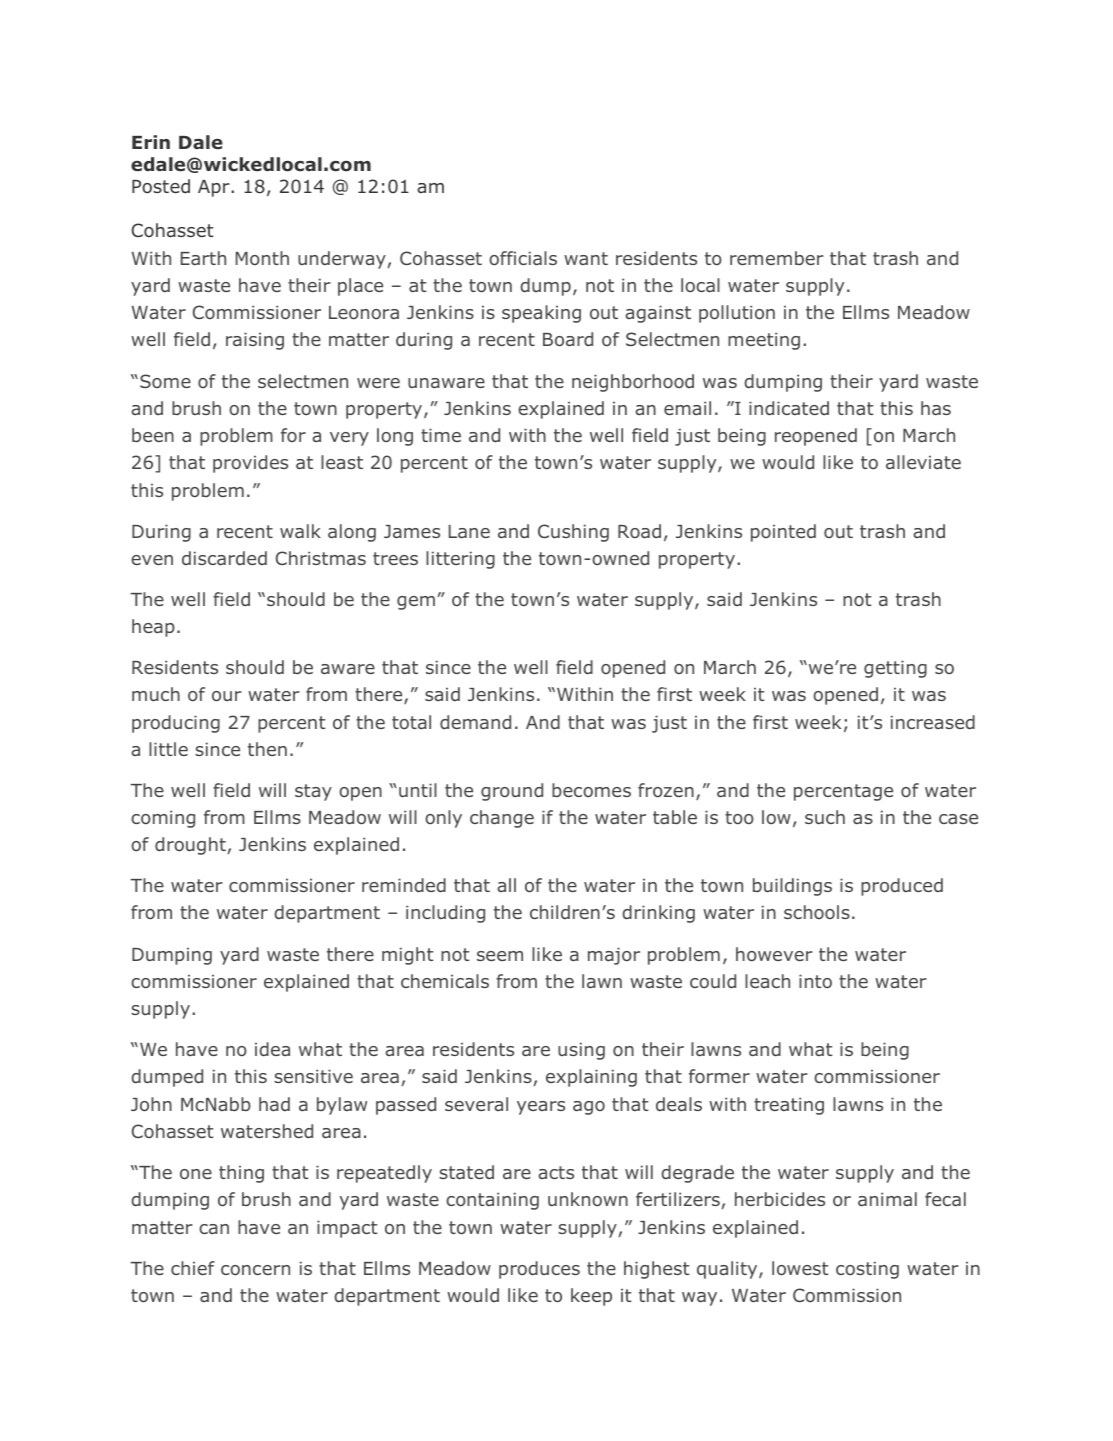 Image resolution: width=1113 pixels, height=1441 pixels. I want to click on drought, so click(190, 846).
